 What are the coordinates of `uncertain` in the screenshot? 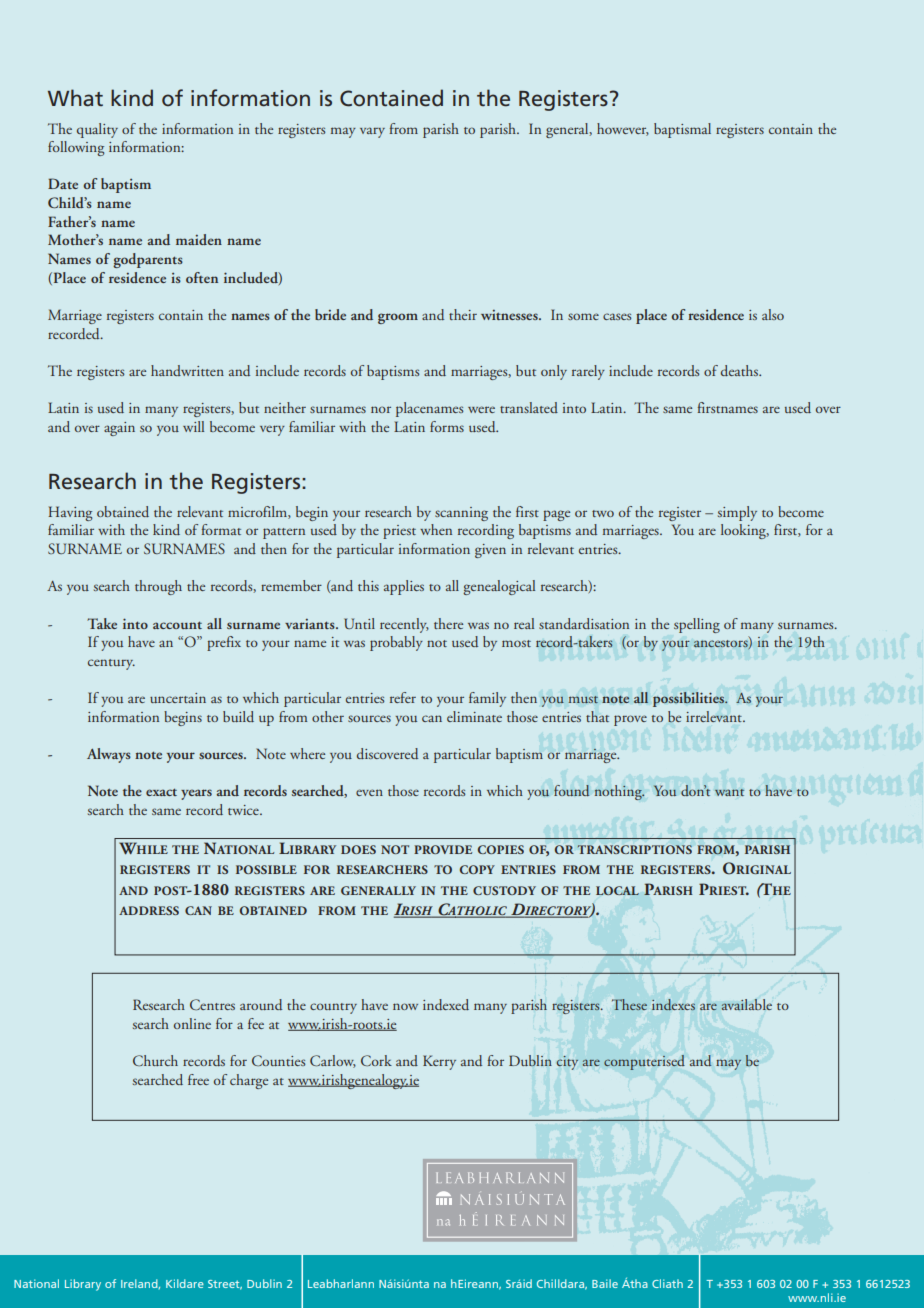 It's located at (178, 698).
